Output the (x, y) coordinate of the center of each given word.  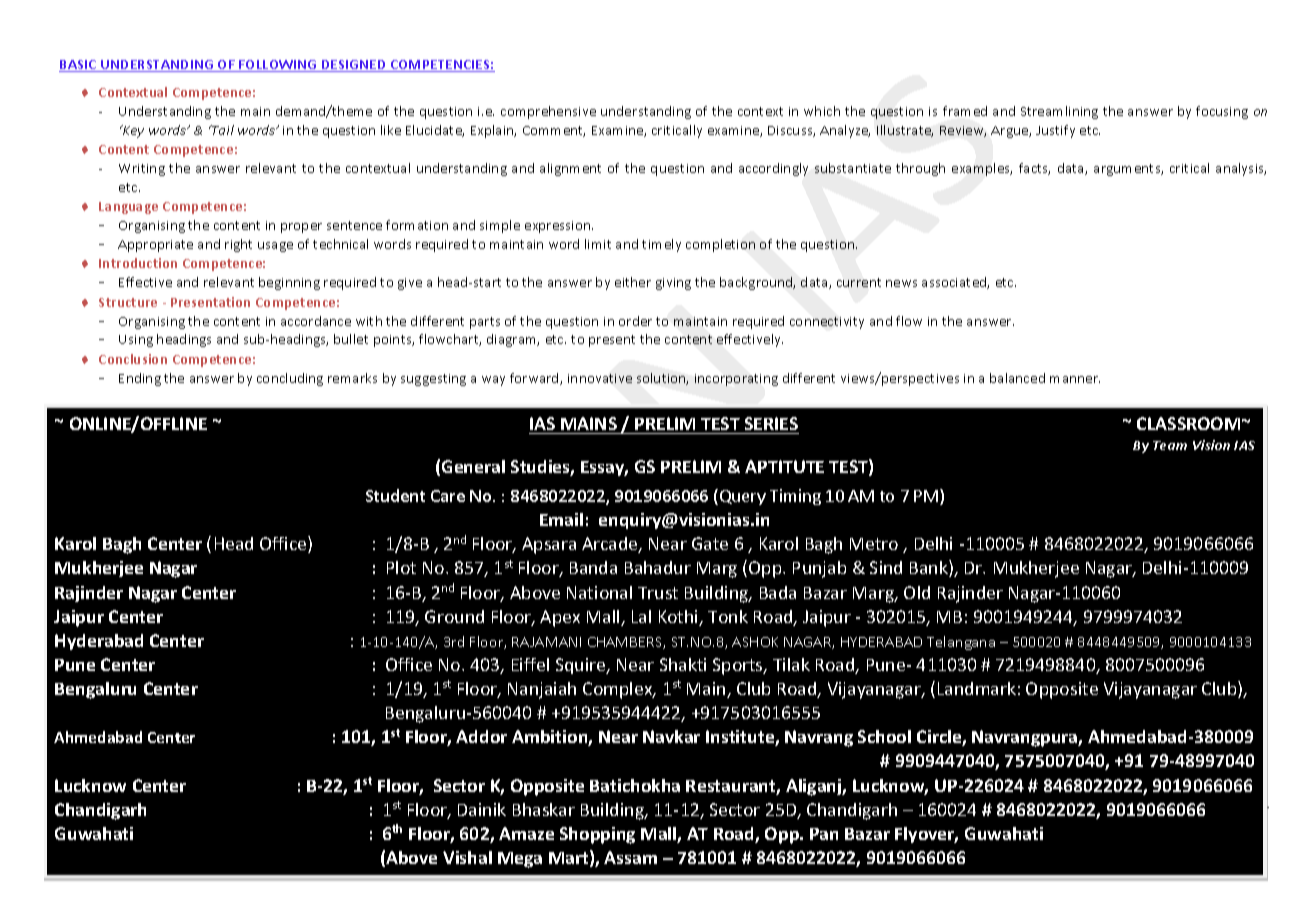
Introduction (138, 263)
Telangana (961, 643)
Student (395, 495)
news (901, 283)
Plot (401, 567)
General (473, 466)
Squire (582, 666)
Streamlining (1059, 112)
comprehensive (548, 112)
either (633, 282)
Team (1170, 445)
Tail (222, 130)
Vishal (467, 857)
